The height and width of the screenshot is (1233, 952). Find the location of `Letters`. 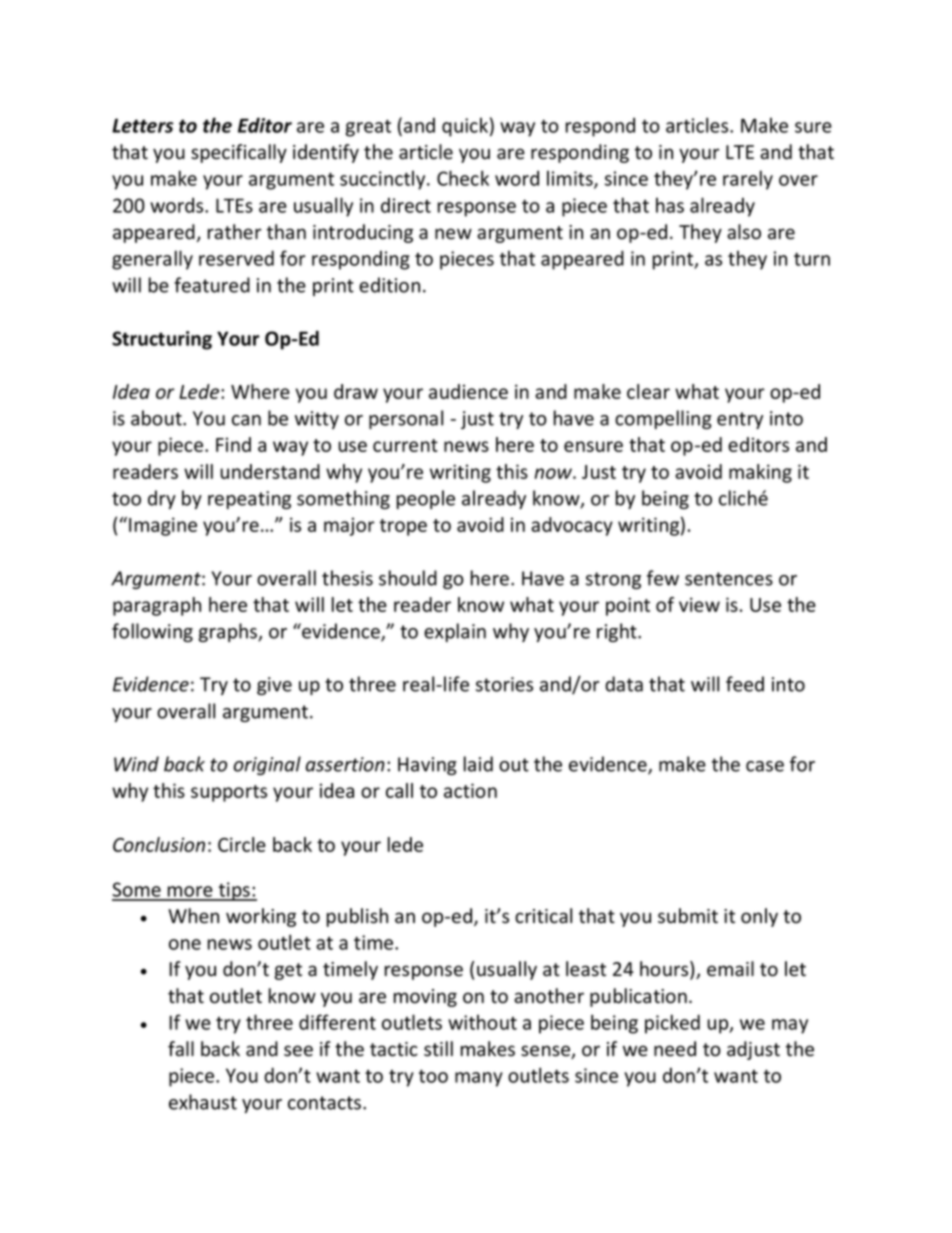

Letters is located at coordinates (142, 125).
